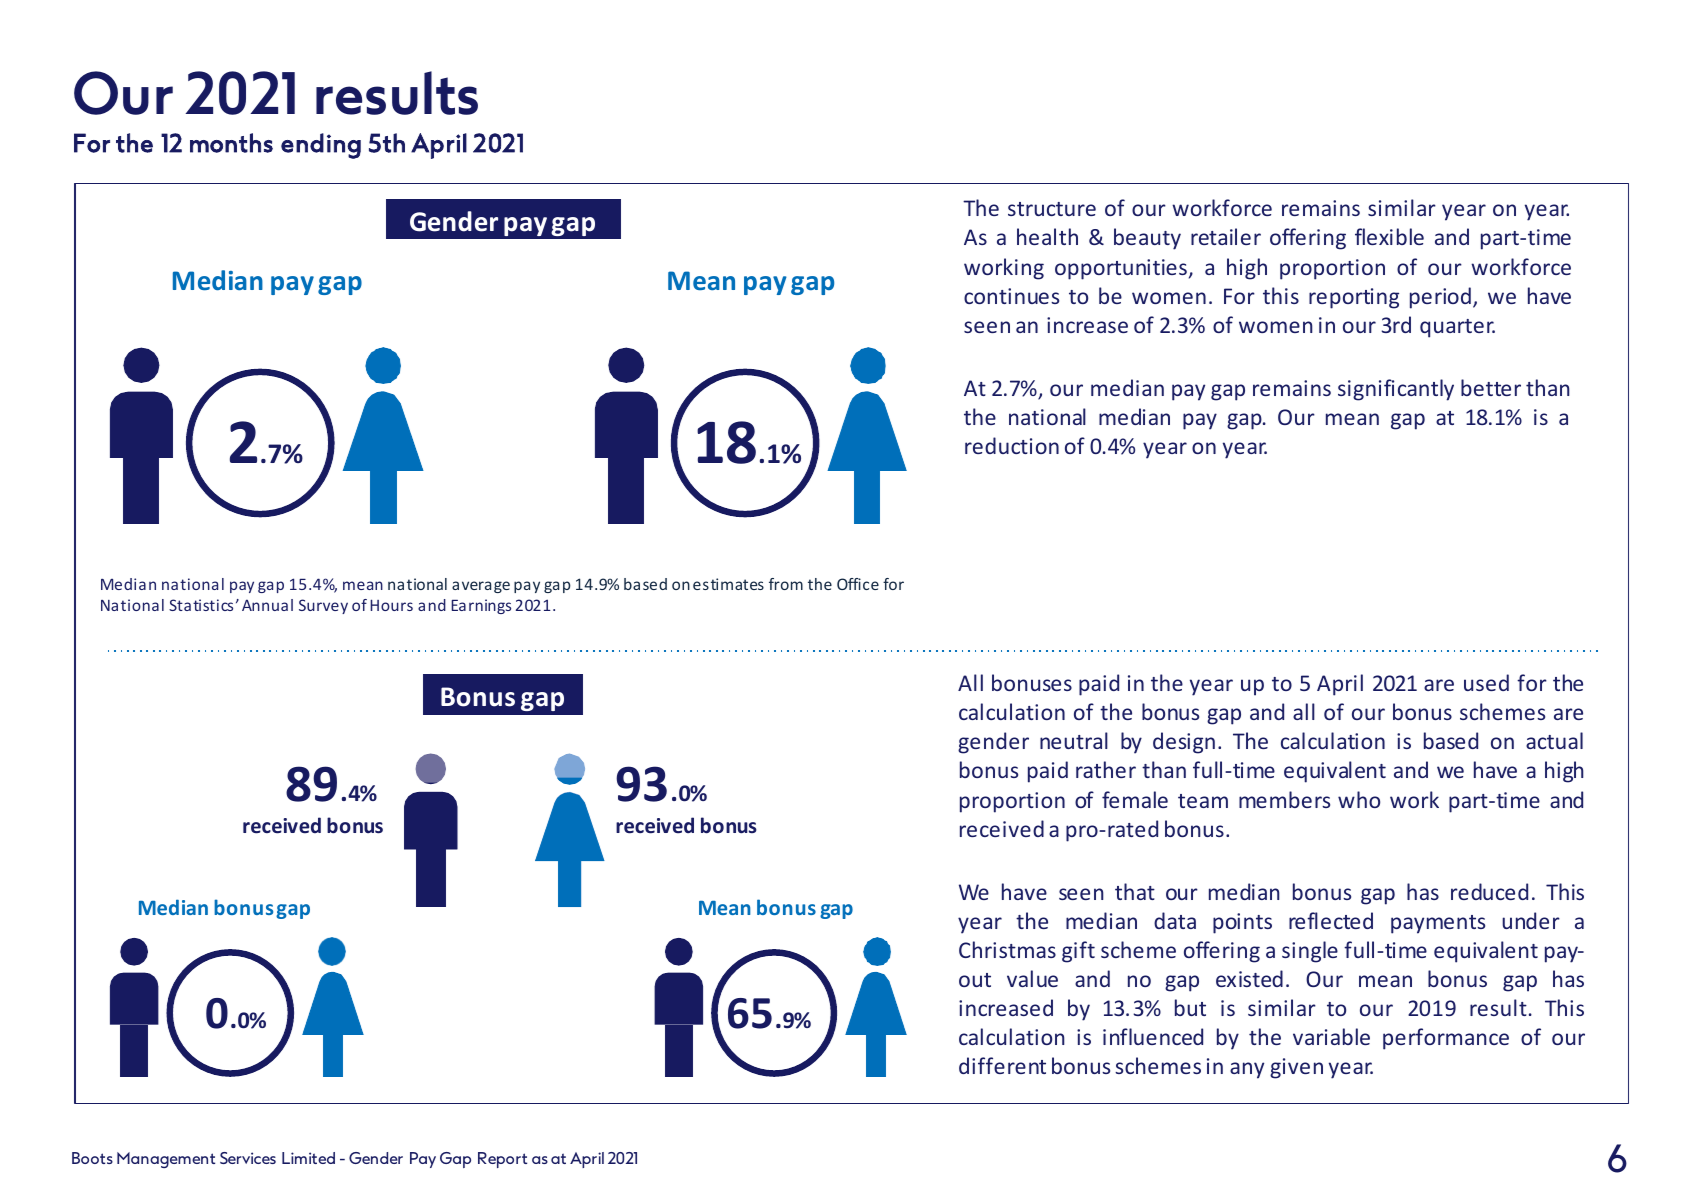 Image resolution: width=1702 pixels, height=1203 pixels. Describe the element at coordinates (481, 587) in the screenshot. I see `average` at that location.
